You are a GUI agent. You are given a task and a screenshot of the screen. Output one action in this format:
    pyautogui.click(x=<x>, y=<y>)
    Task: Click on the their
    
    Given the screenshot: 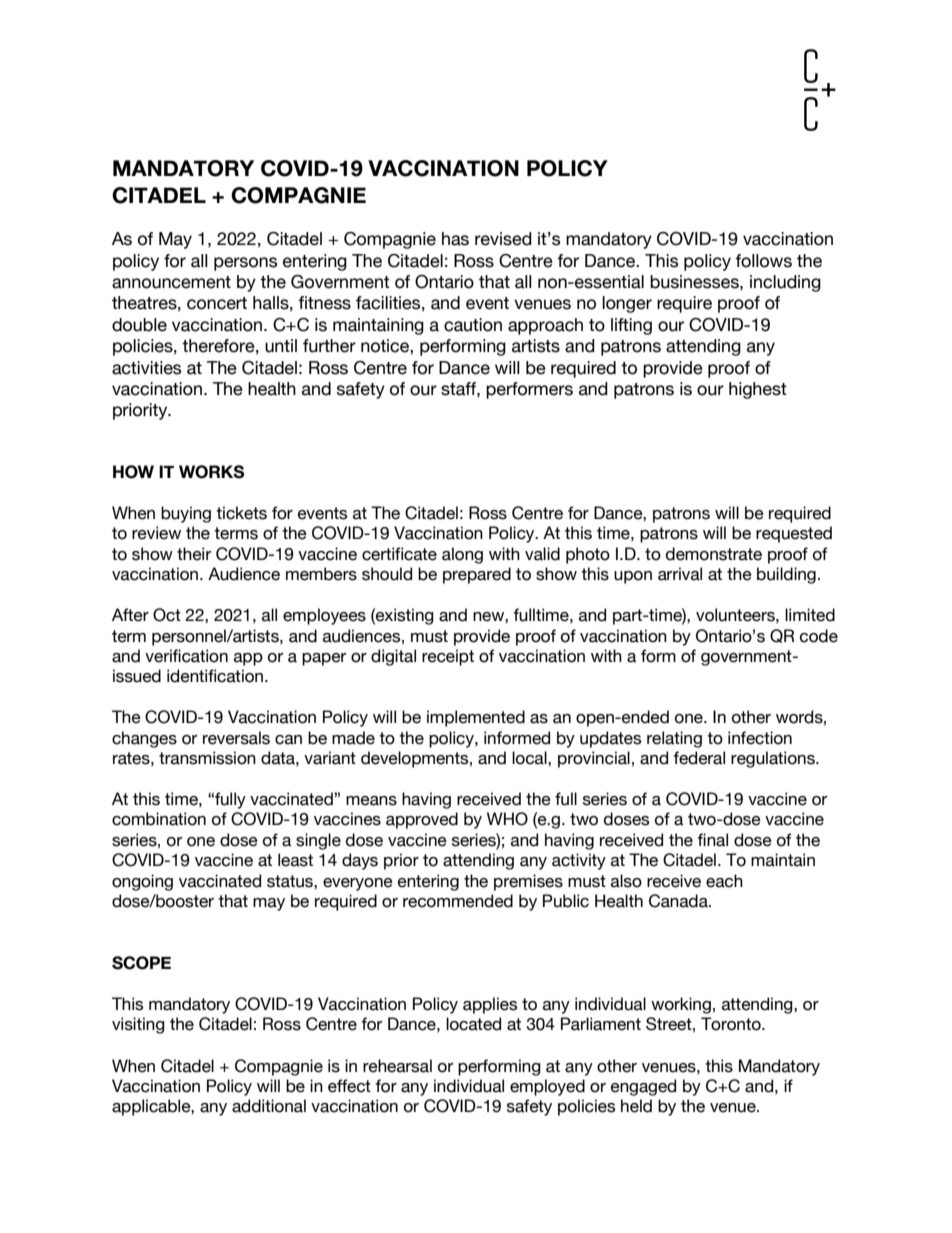 What is the action you would take?
    pyautogui.click(x=194, y=554)
